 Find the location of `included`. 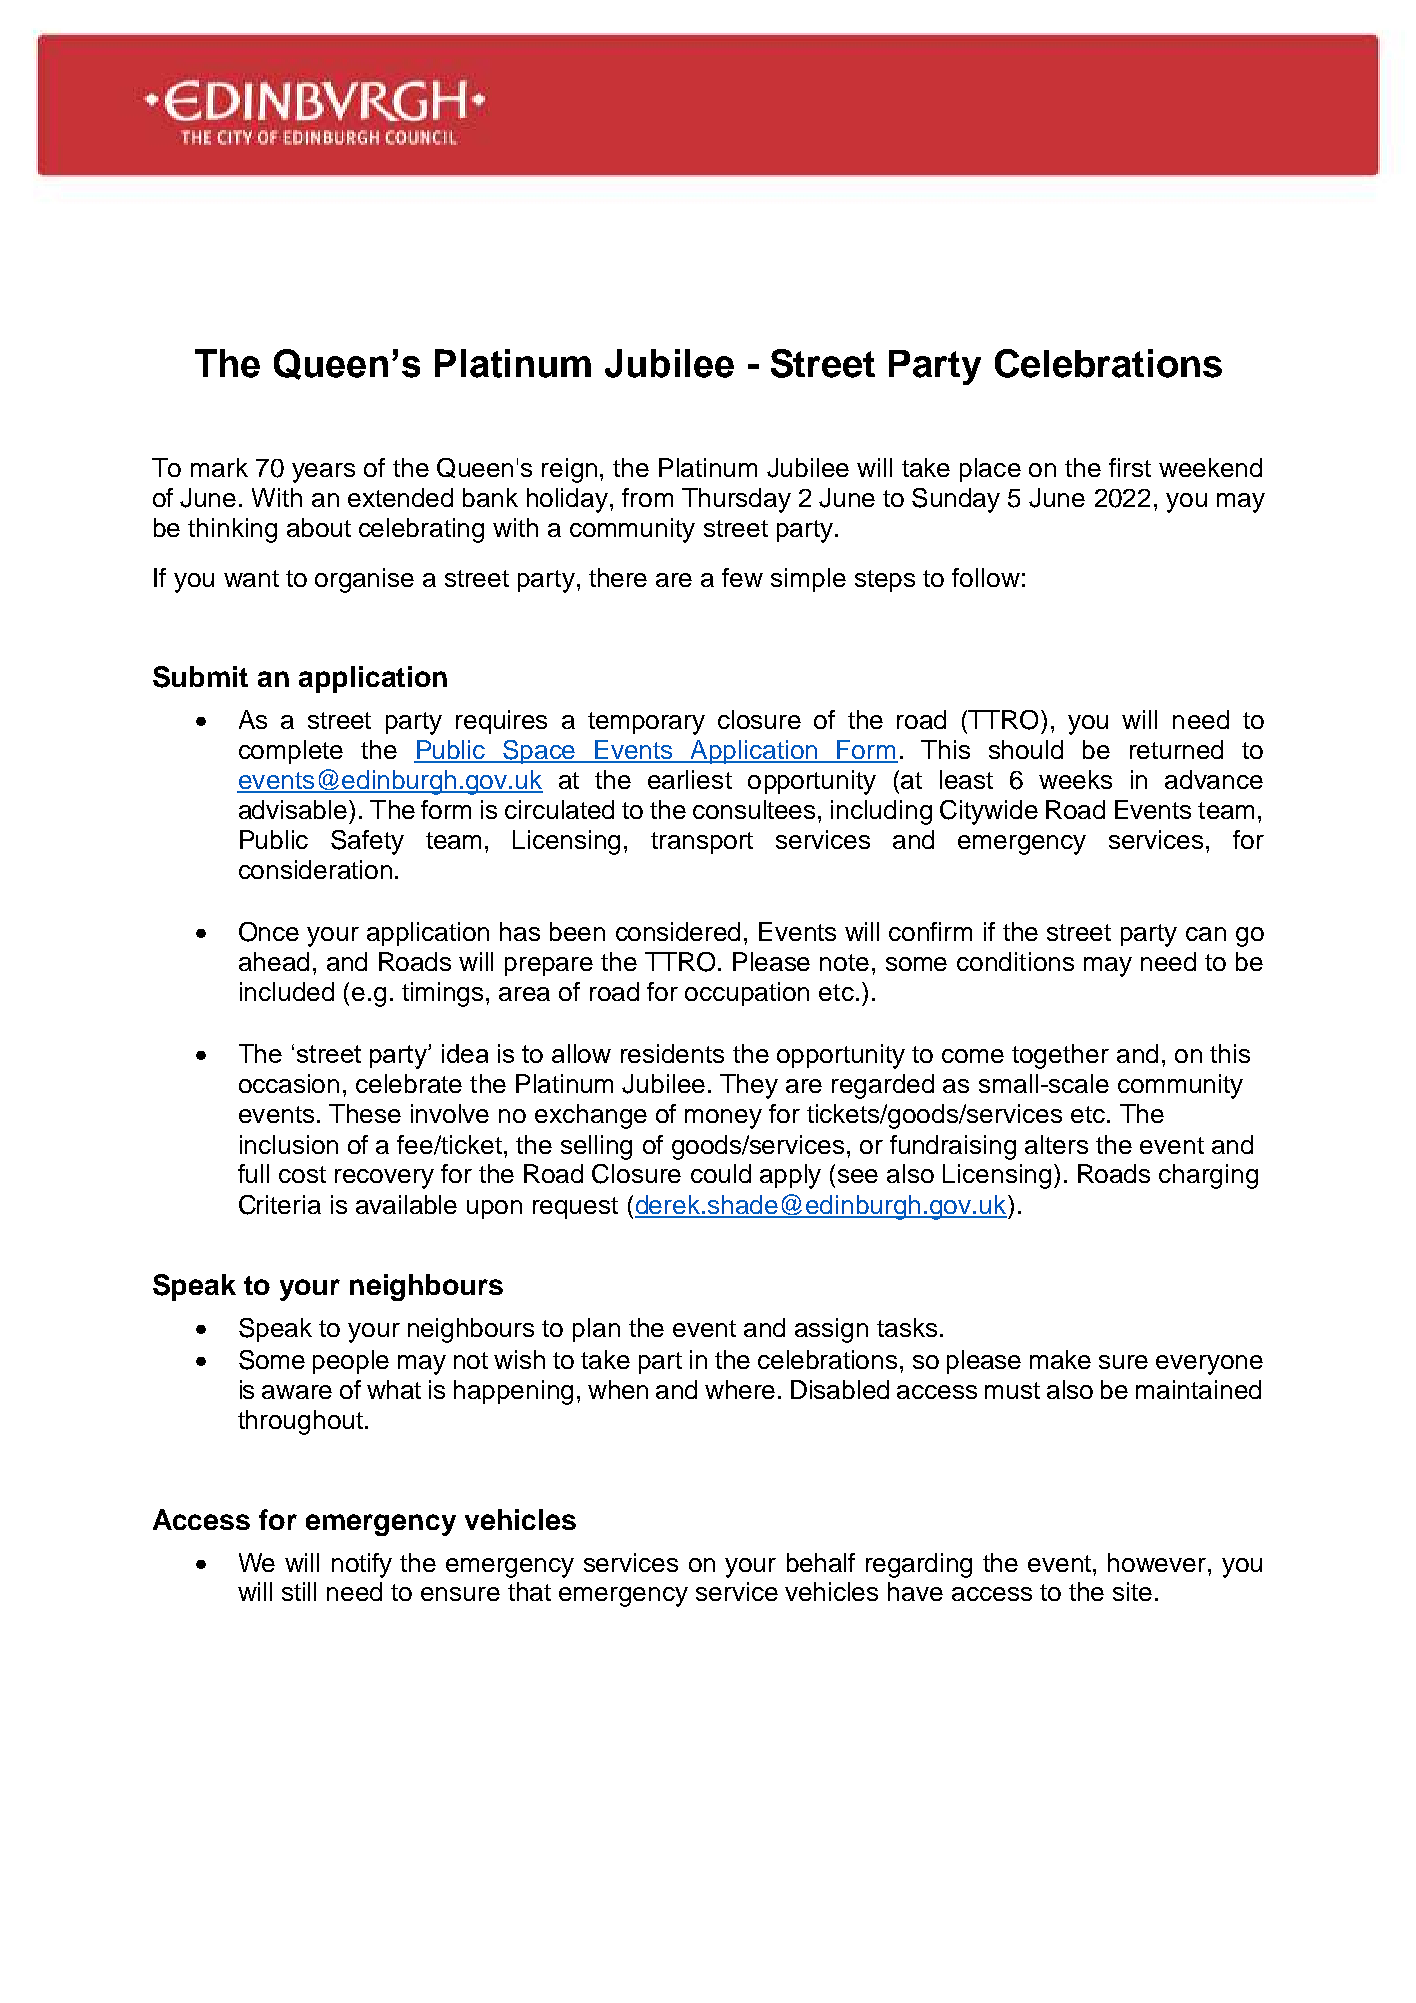

included is located at coordinates (287, 991).
